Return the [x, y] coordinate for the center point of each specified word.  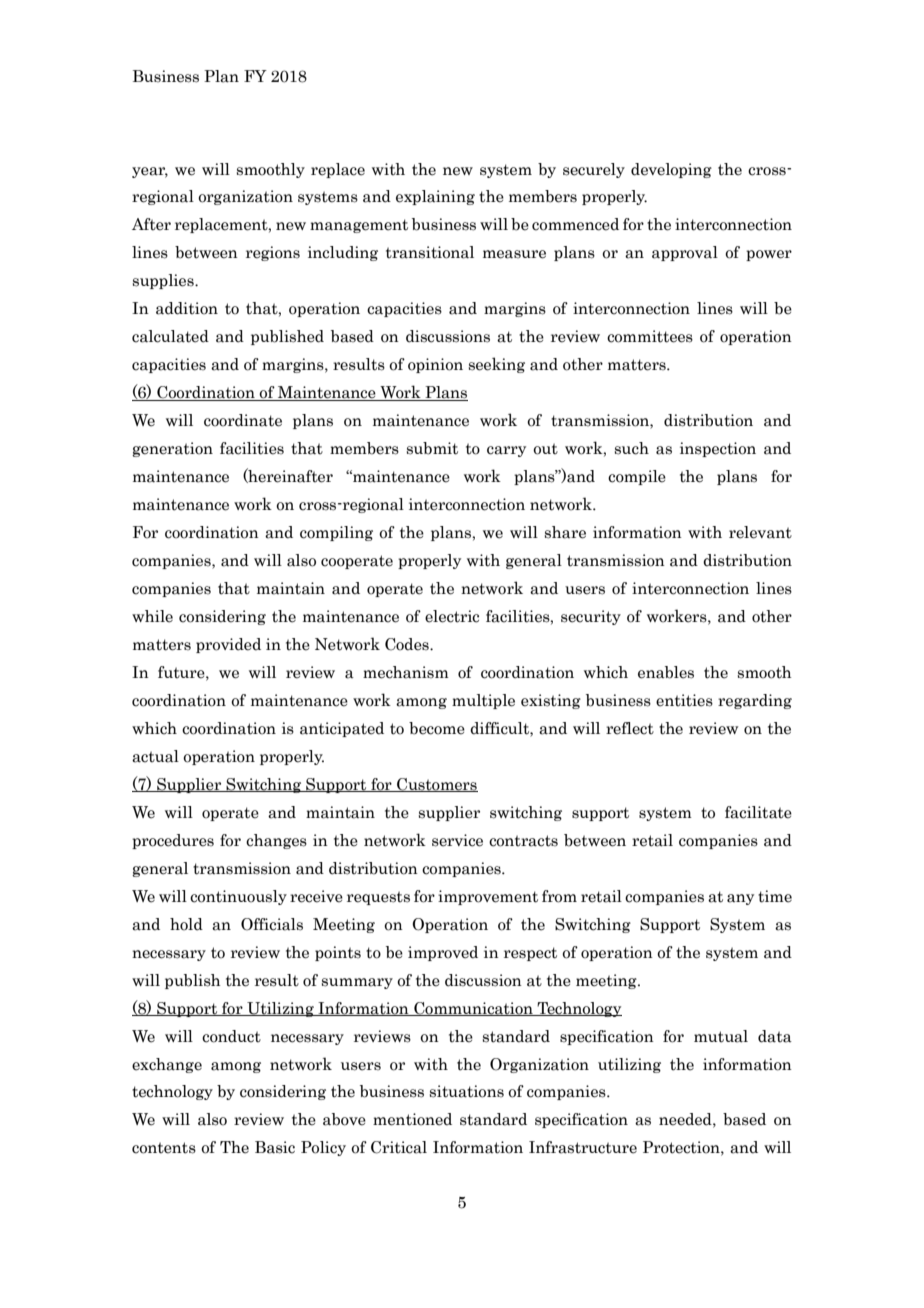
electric [452, 616]
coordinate [243, 420]
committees [650, 336]
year [150, 172]
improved [443, 953]
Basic [275, 1147]
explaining [435, 197]
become [437, 728]
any [740, 899]
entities [684, 700]
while [152, 616]
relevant [760, 532]
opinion [435, 365]
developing [671, 170]
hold [186, 924]
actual [155, 756]
